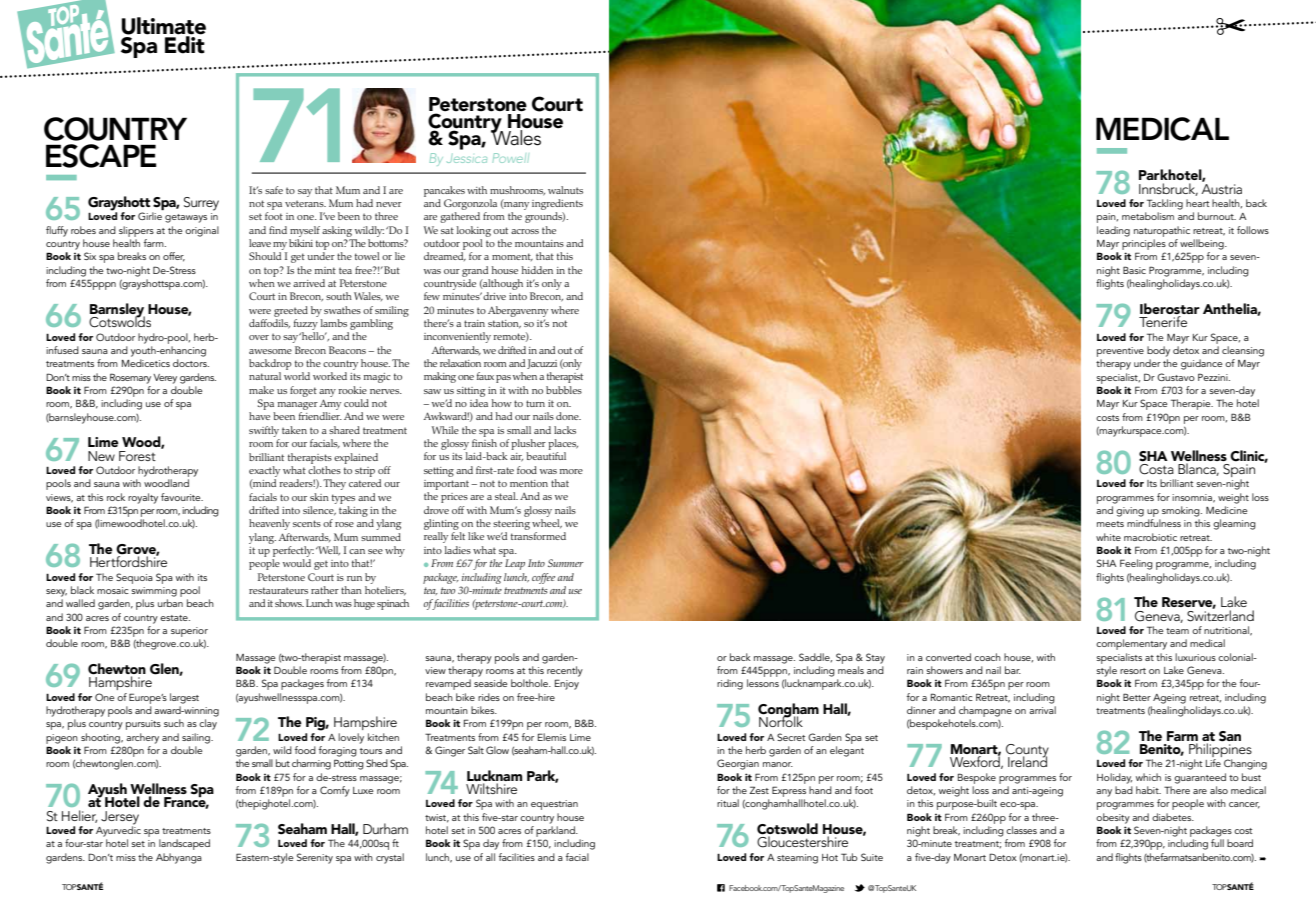 The width and height of the page is (1316, 914). Describe the element at coordinates (184, 844) in the page. I see `landscaped` at that location.
